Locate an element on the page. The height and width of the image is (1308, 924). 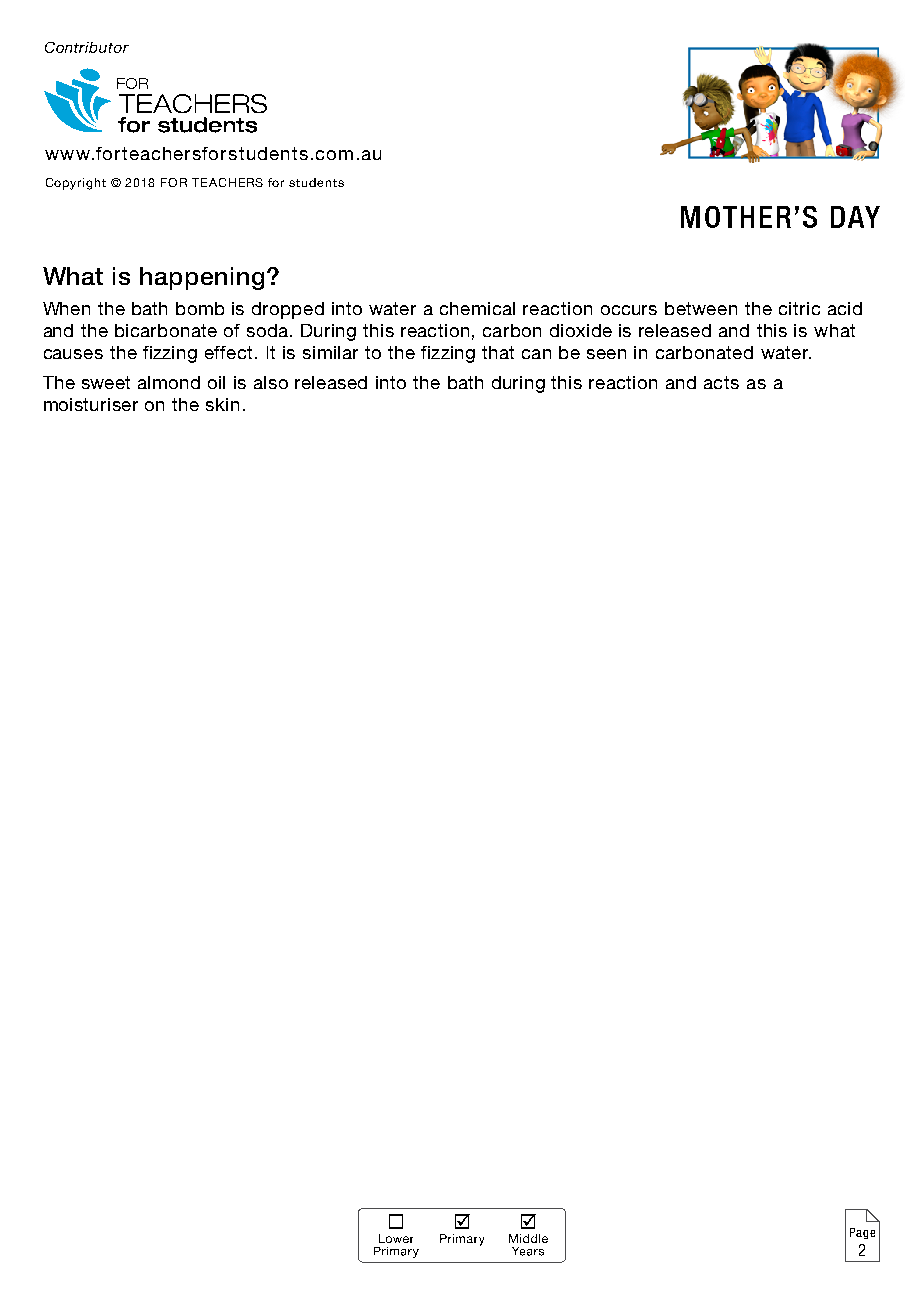
Copyright is located at coordinates (76, 184).
